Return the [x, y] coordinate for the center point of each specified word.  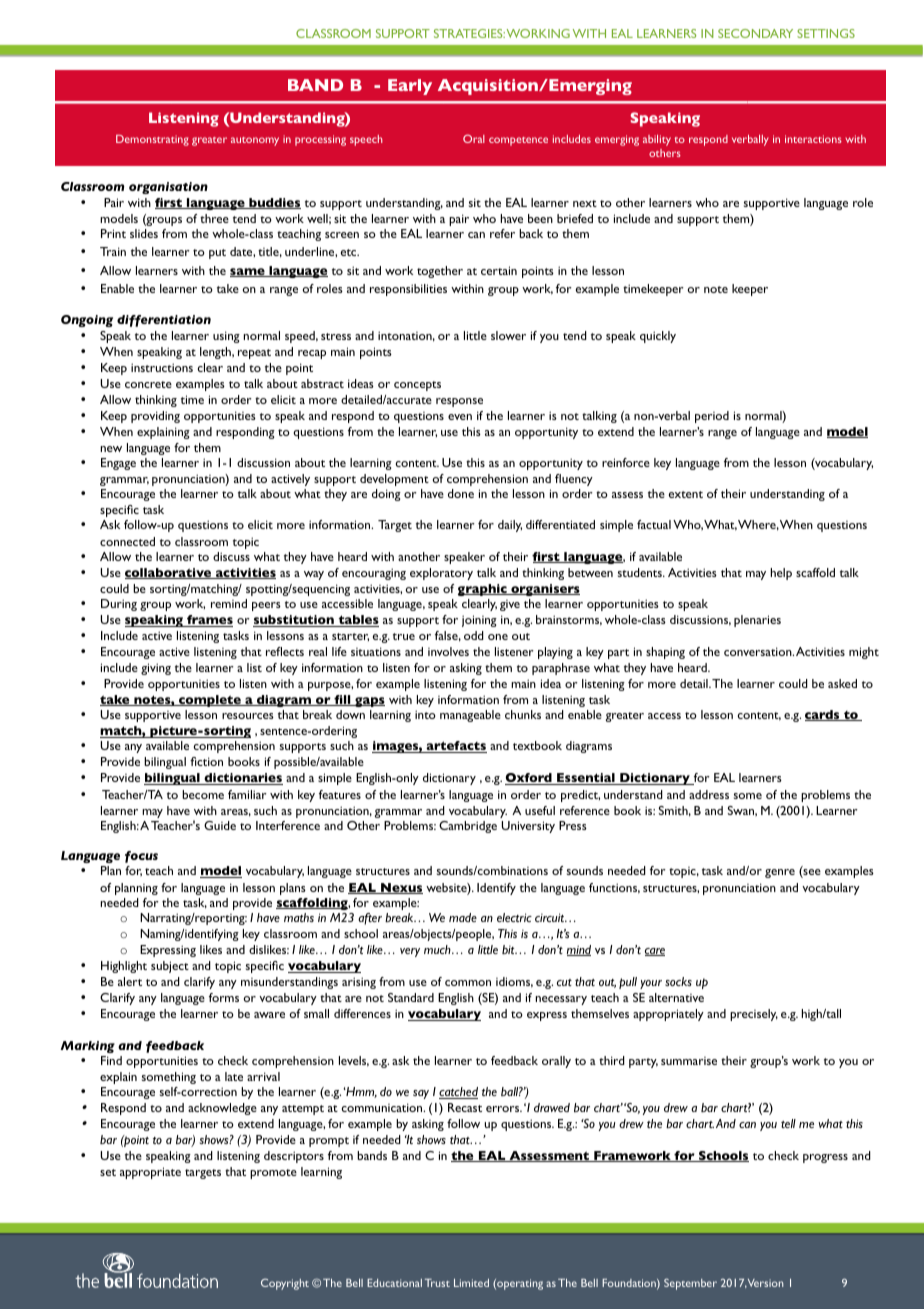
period [712, 417]
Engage [118, 464]
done [461, 493]
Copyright [285, 1284]
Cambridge [468, 827]
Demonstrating [152, 140]
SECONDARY [755, 33]
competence [518, 141]
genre [780, 873]
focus [141, 857]
